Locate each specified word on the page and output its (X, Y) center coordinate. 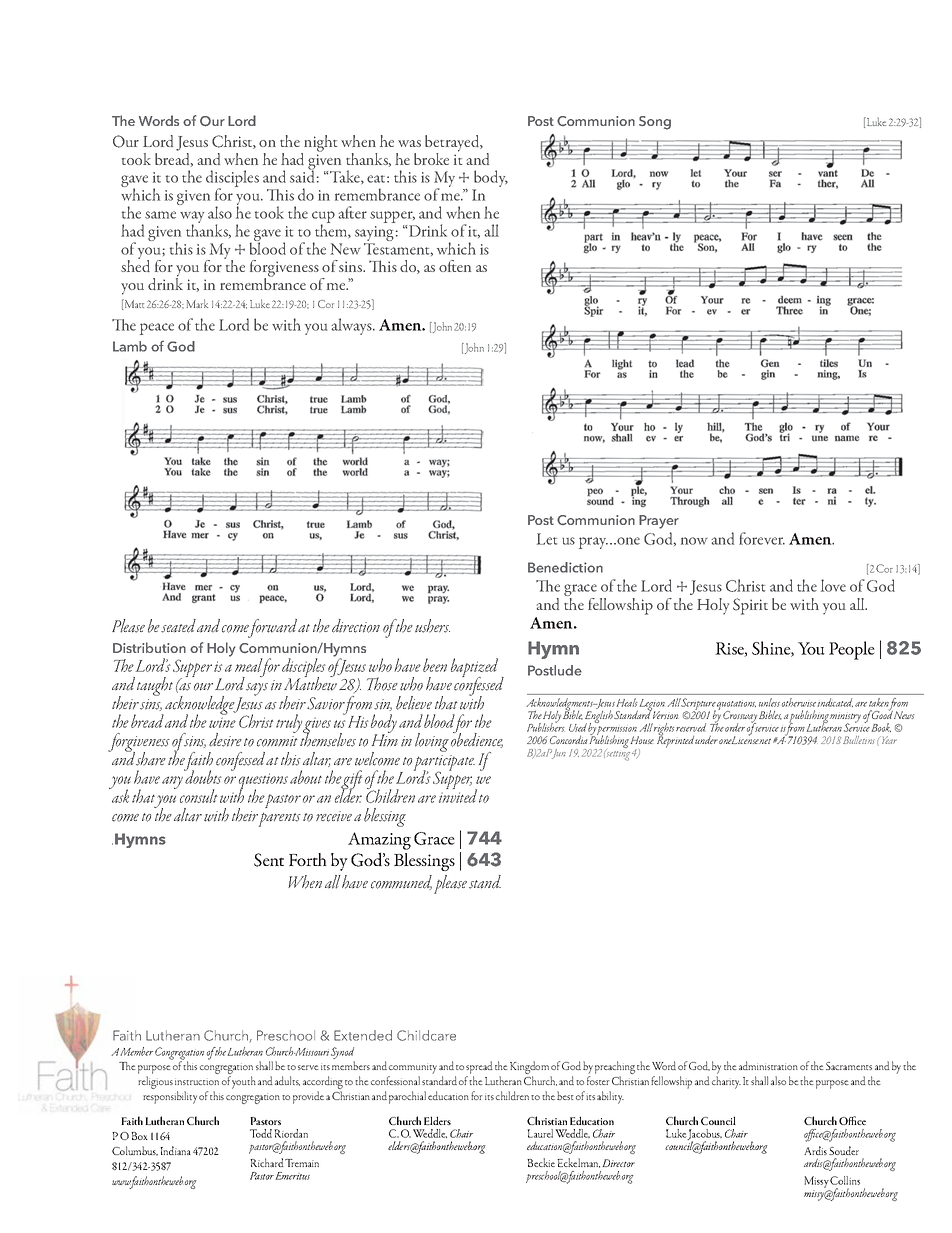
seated (178, 626)
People (852, 650)
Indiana (175, 1150)
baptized (474, 669)
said (302, 175)
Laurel (540, 1133)
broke (431, 159)
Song (655, 123)
